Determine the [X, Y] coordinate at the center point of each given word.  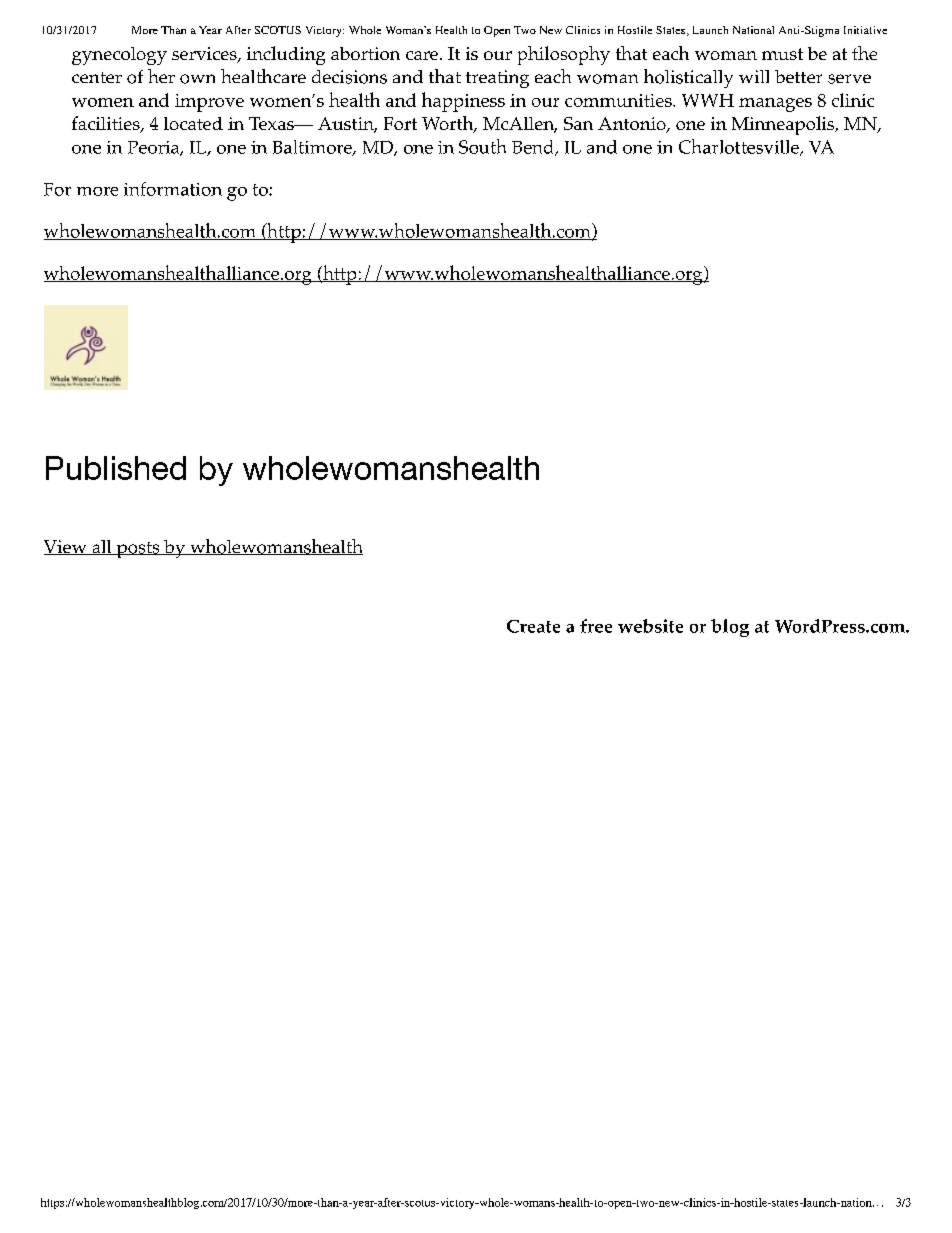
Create [533, 626]
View [66, 547]
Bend [534, 148]
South [482, 146]
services [205, 55]
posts [138, 550]
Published [116, 468]
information [173, 189]
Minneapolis [784, 125]
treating [497, 79]
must [782, 54]
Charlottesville [740, 147]
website [650, 626]
